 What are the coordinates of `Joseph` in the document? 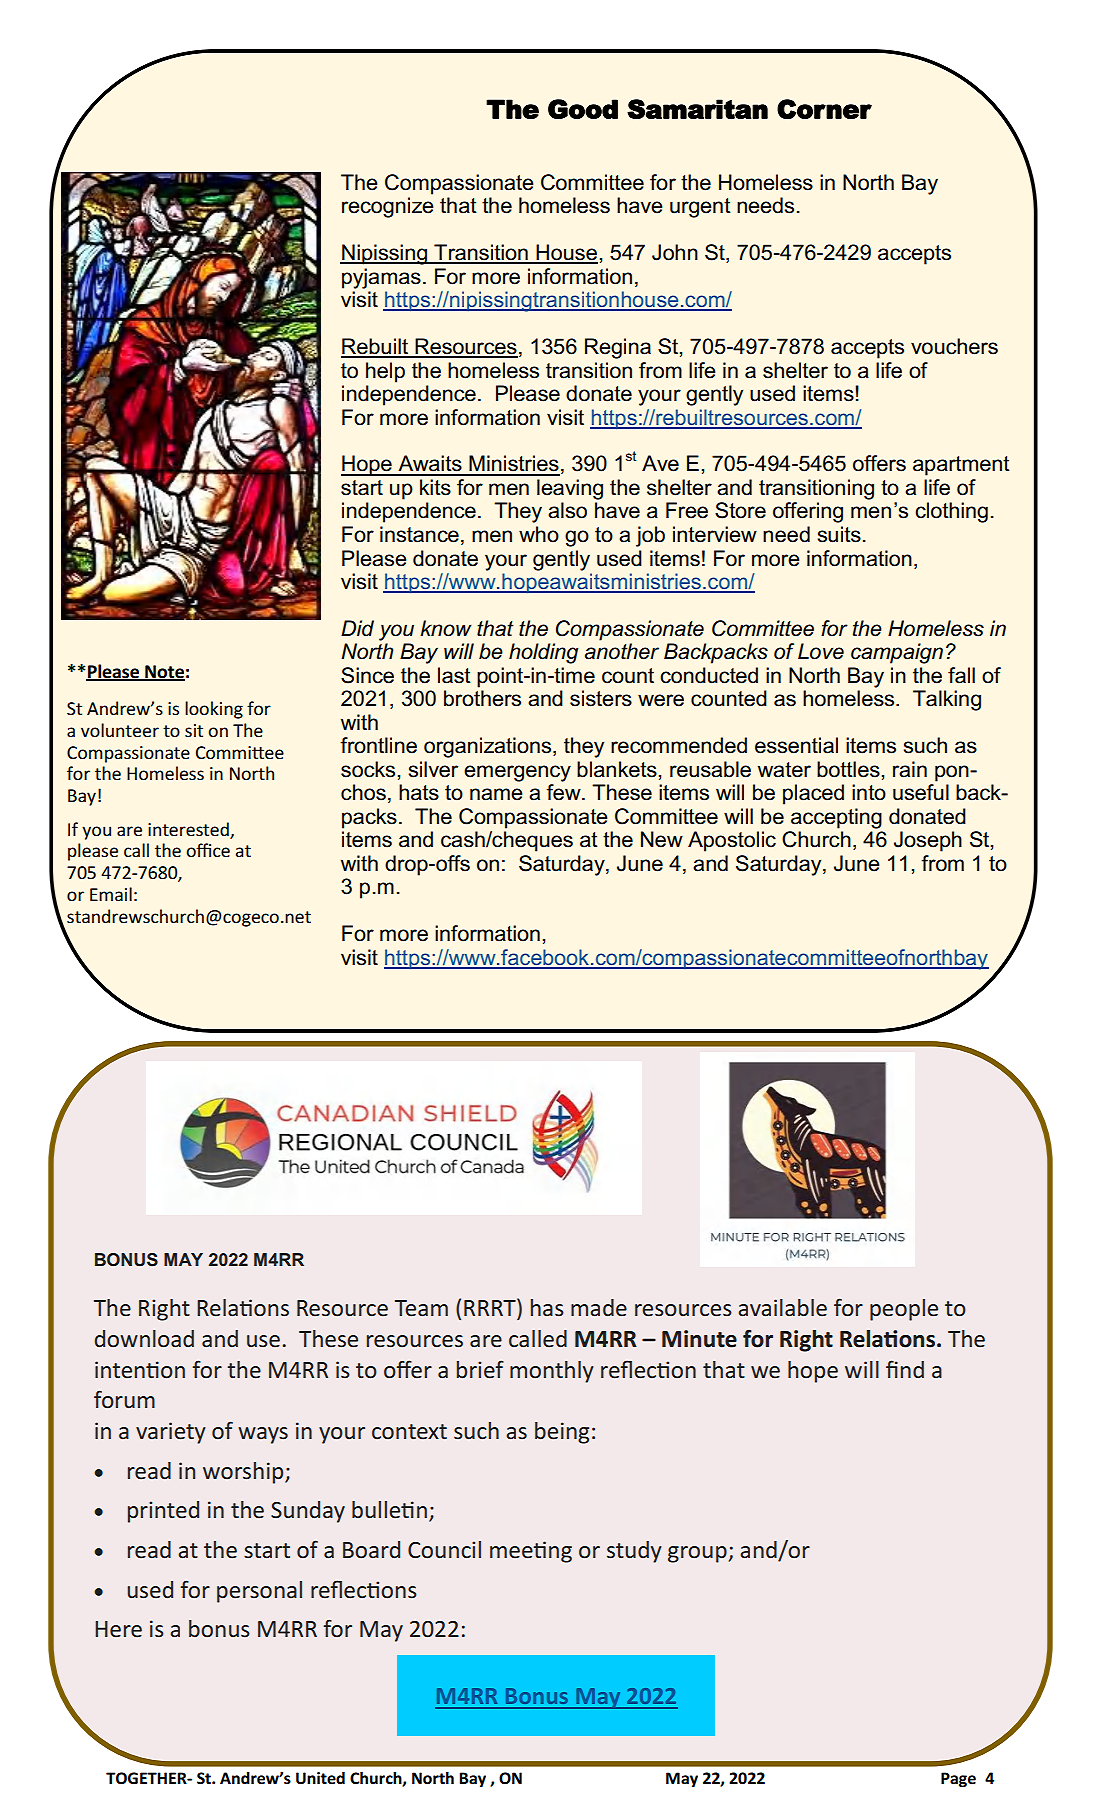 It's located at (928, 841).
